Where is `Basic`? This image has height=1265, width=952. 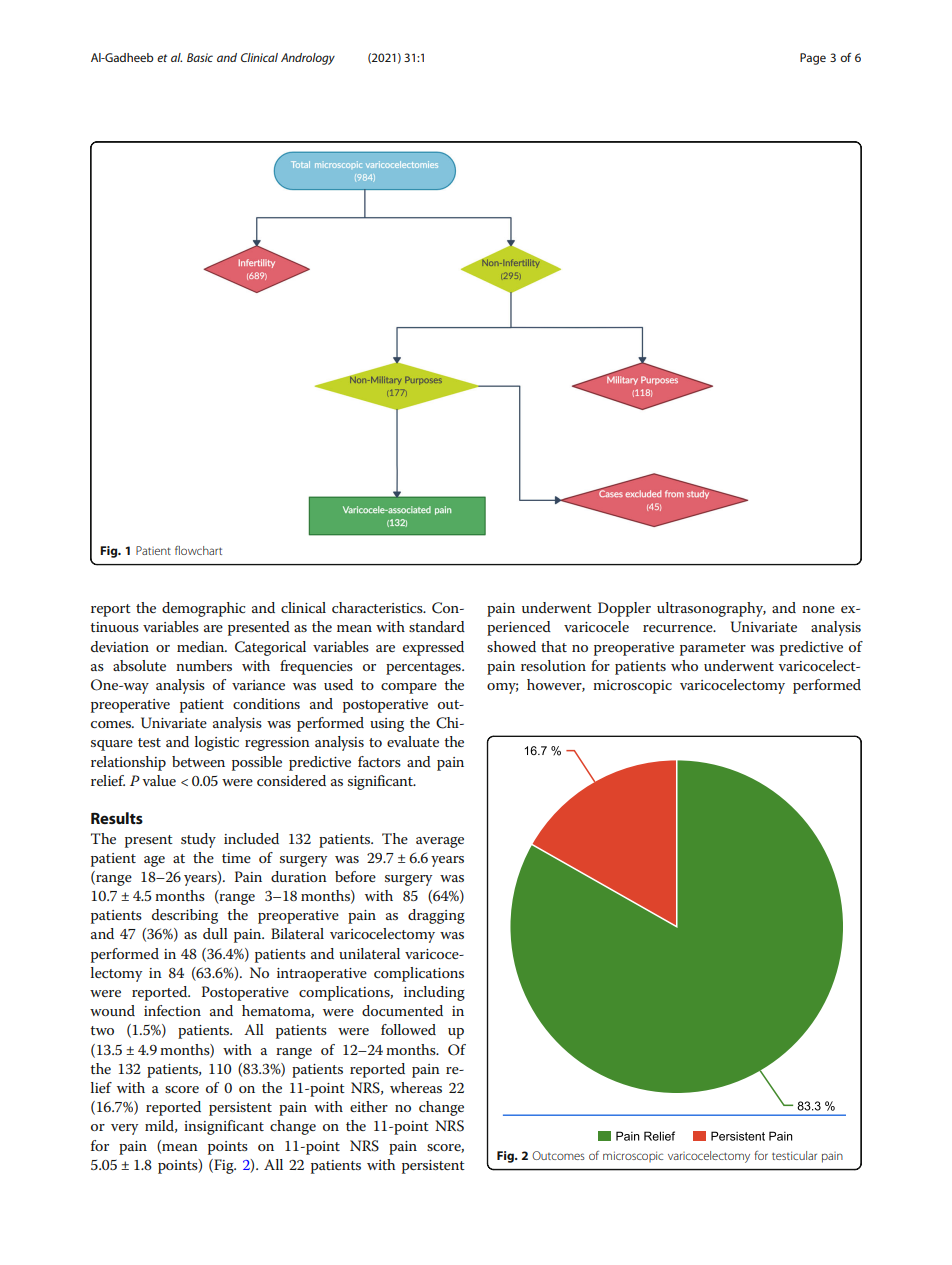
Basic is located at coordinates (200, 57).
